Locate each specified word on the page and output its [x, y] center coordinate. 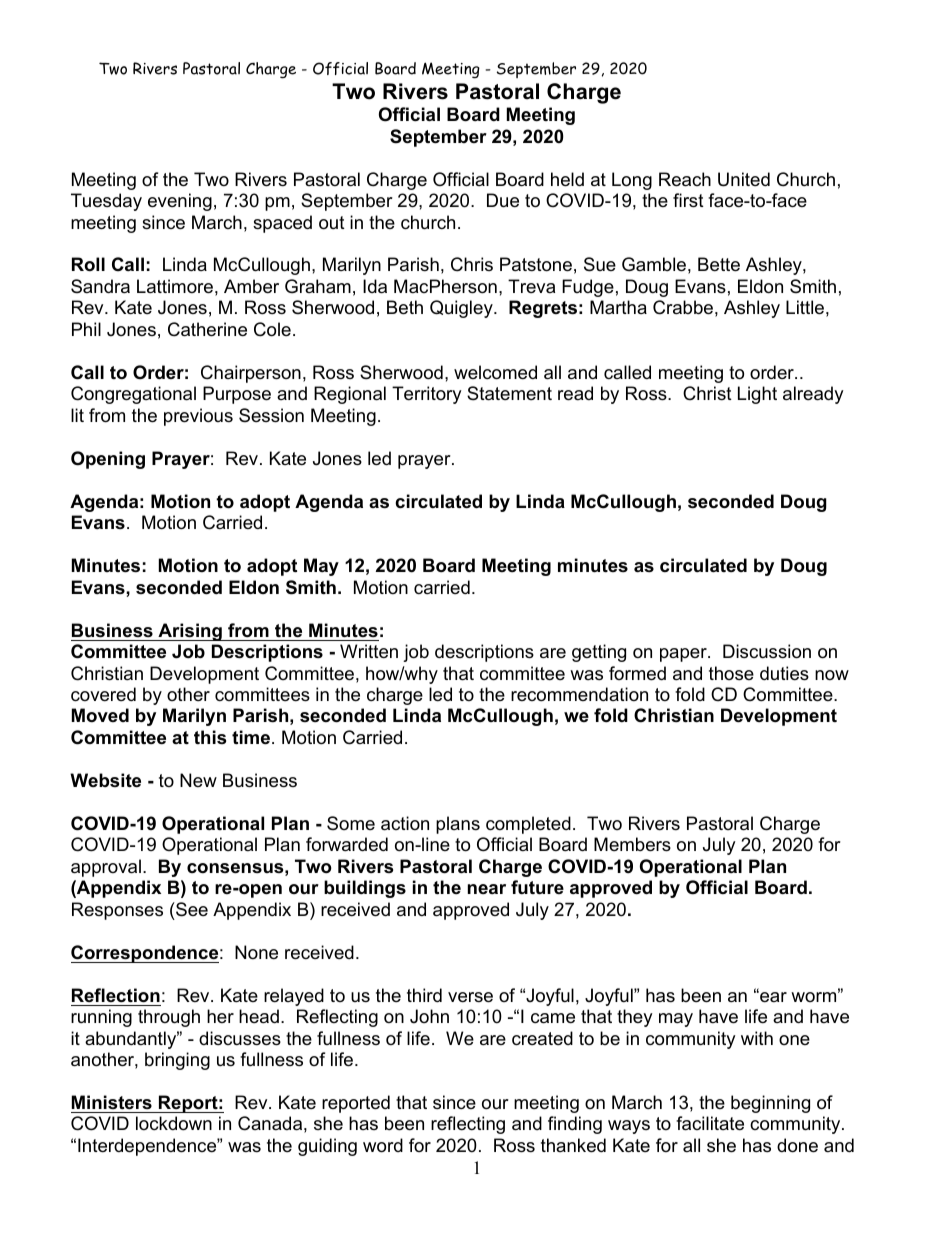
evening [180, 202]
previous [198, 417]
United [744, 179]
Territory [427, 395]
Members [632, 844]
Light [757, 395]
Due [503, 200]
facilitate [710, 1123]
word [383, 1145]
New [198, 780]
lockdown [174, 1123]
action [405, 823]
